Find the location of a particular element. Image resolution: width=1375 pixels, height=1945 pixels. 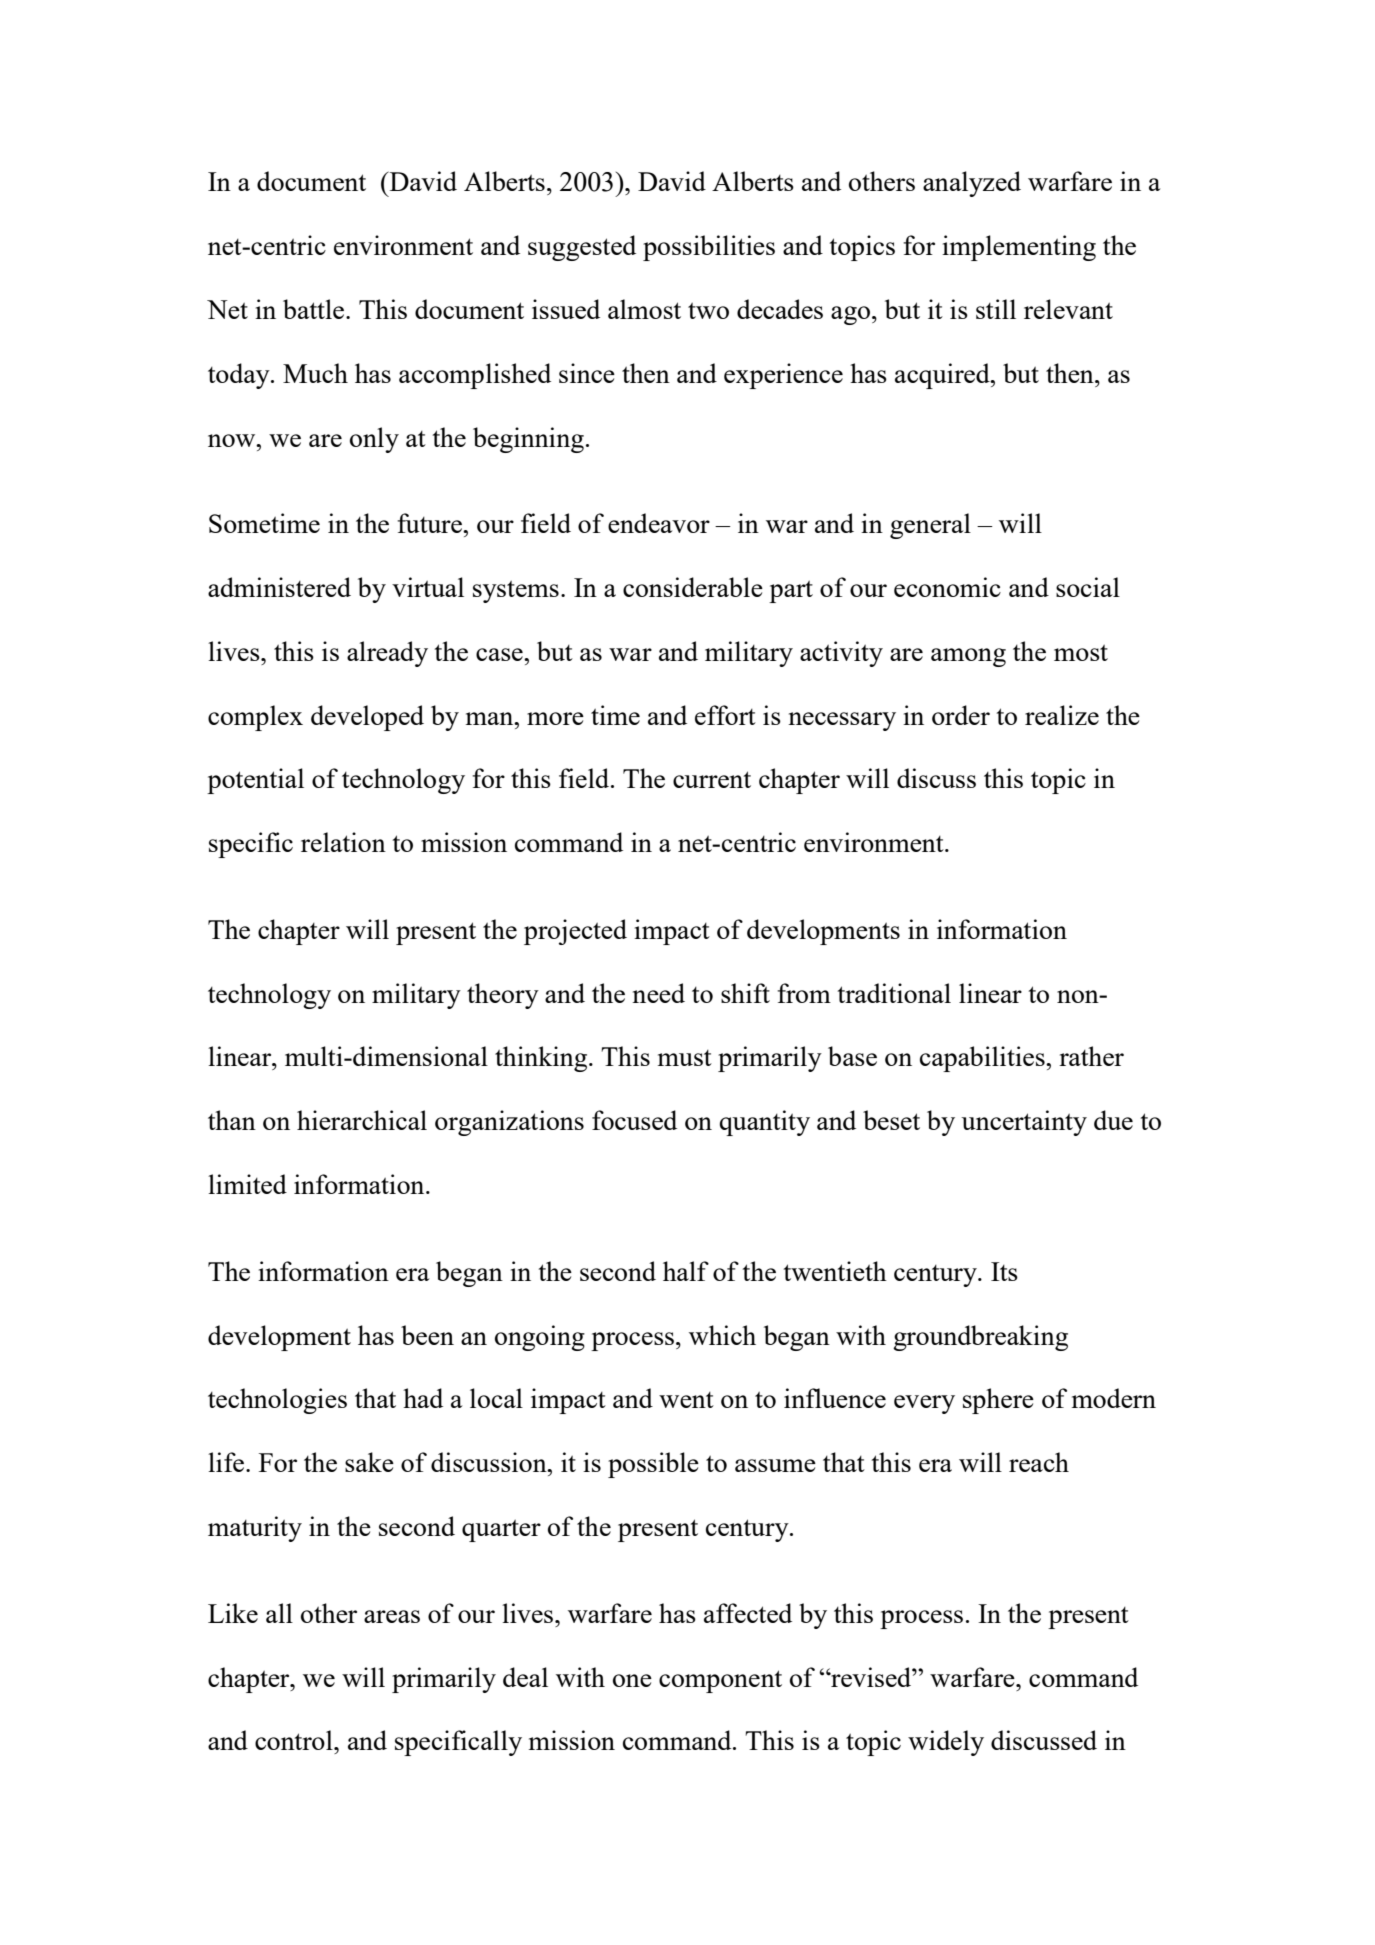

need is located at coordinates (658, 993).
